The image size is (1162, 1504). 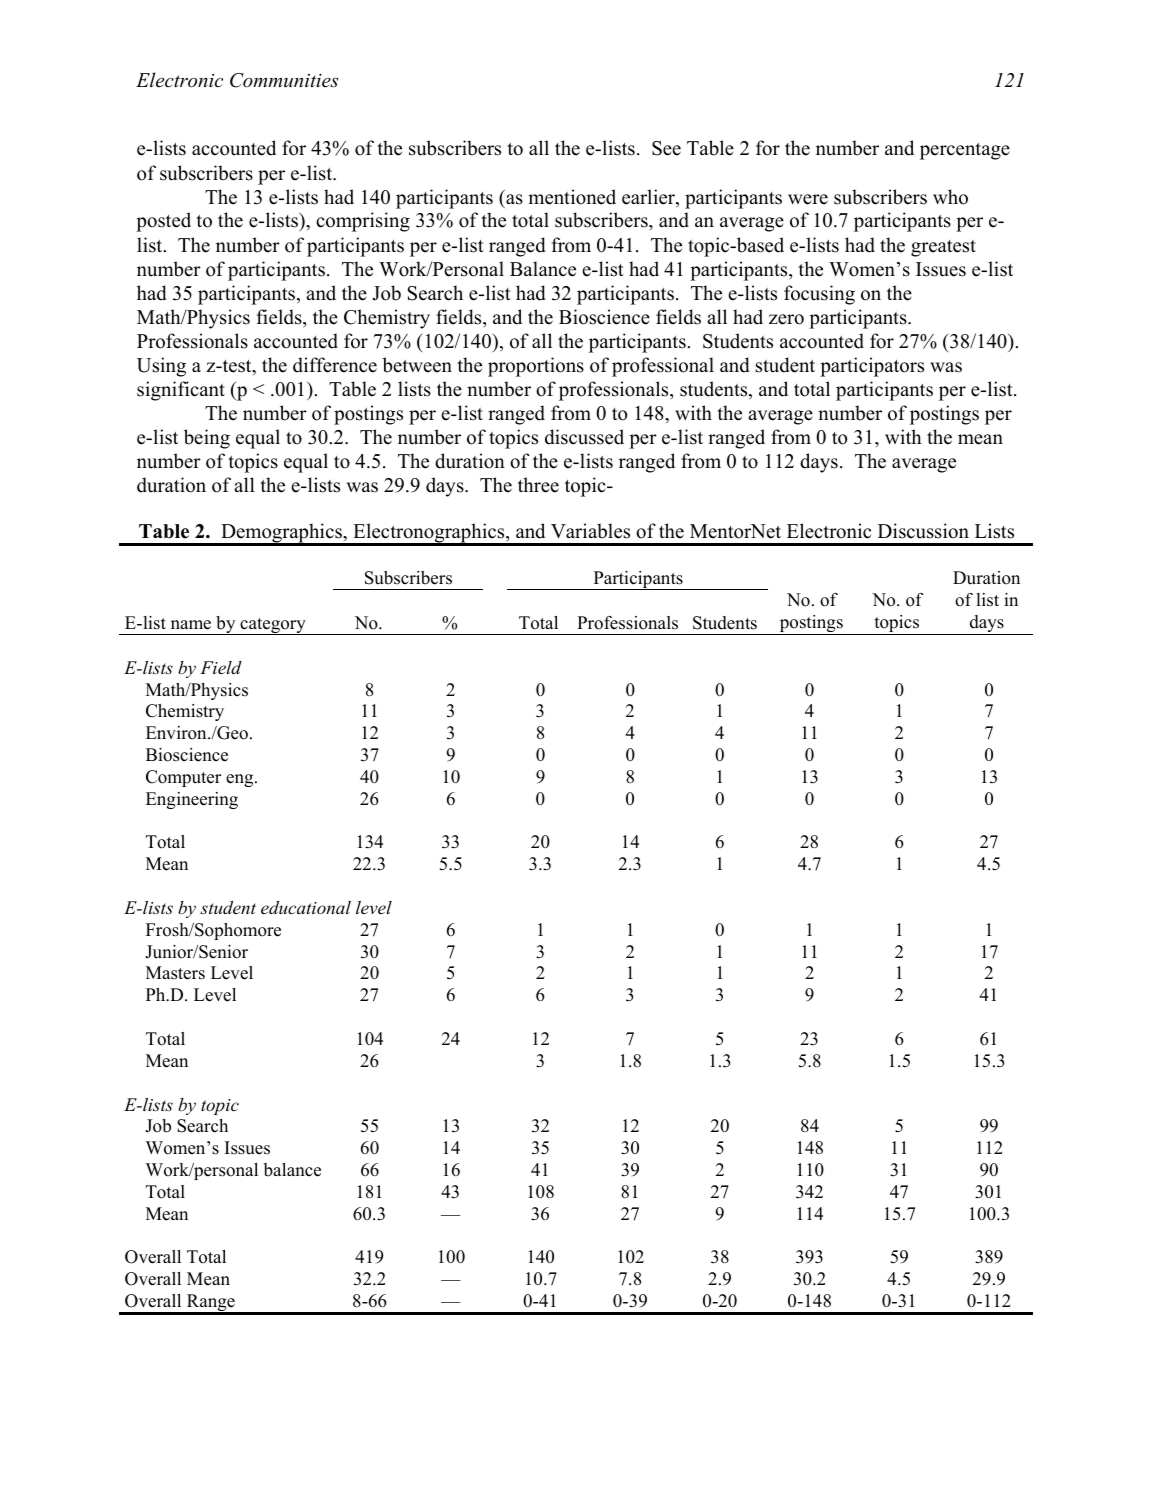 What do you see at coordinates (590, 531) in the screenshot?
I see `Variables` at bounding box center [590, 531].
